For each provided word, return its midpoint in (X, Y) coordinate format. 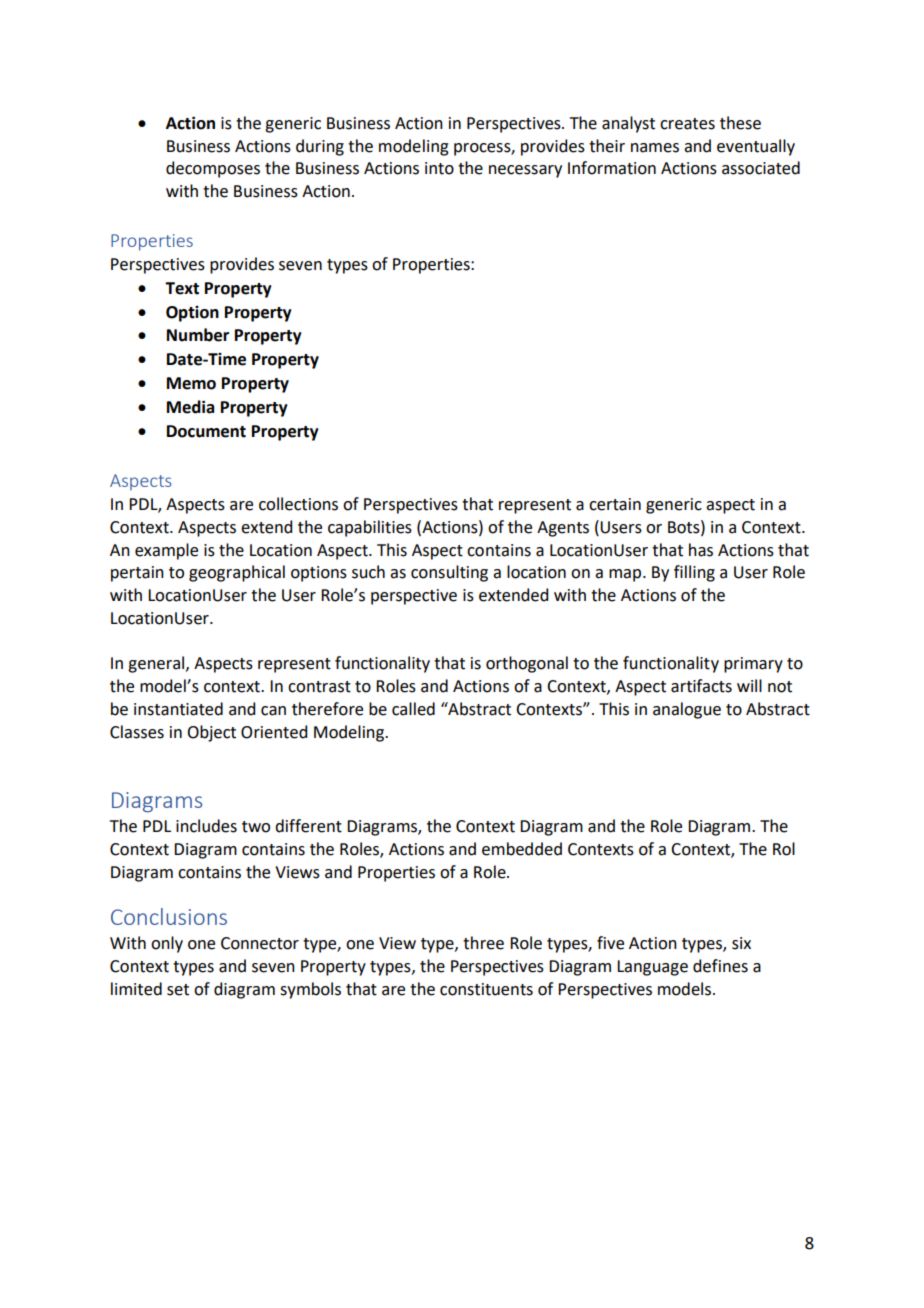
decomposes (213, 169)
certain (615, 504)
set (178, 990)
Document (206, 431)
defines (720, 966)
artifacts (701, 686)
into (439, 168)
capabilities (370, 528)
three (483, 943)
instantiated (178, 709)
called (413, 709)
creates (687, 124)
